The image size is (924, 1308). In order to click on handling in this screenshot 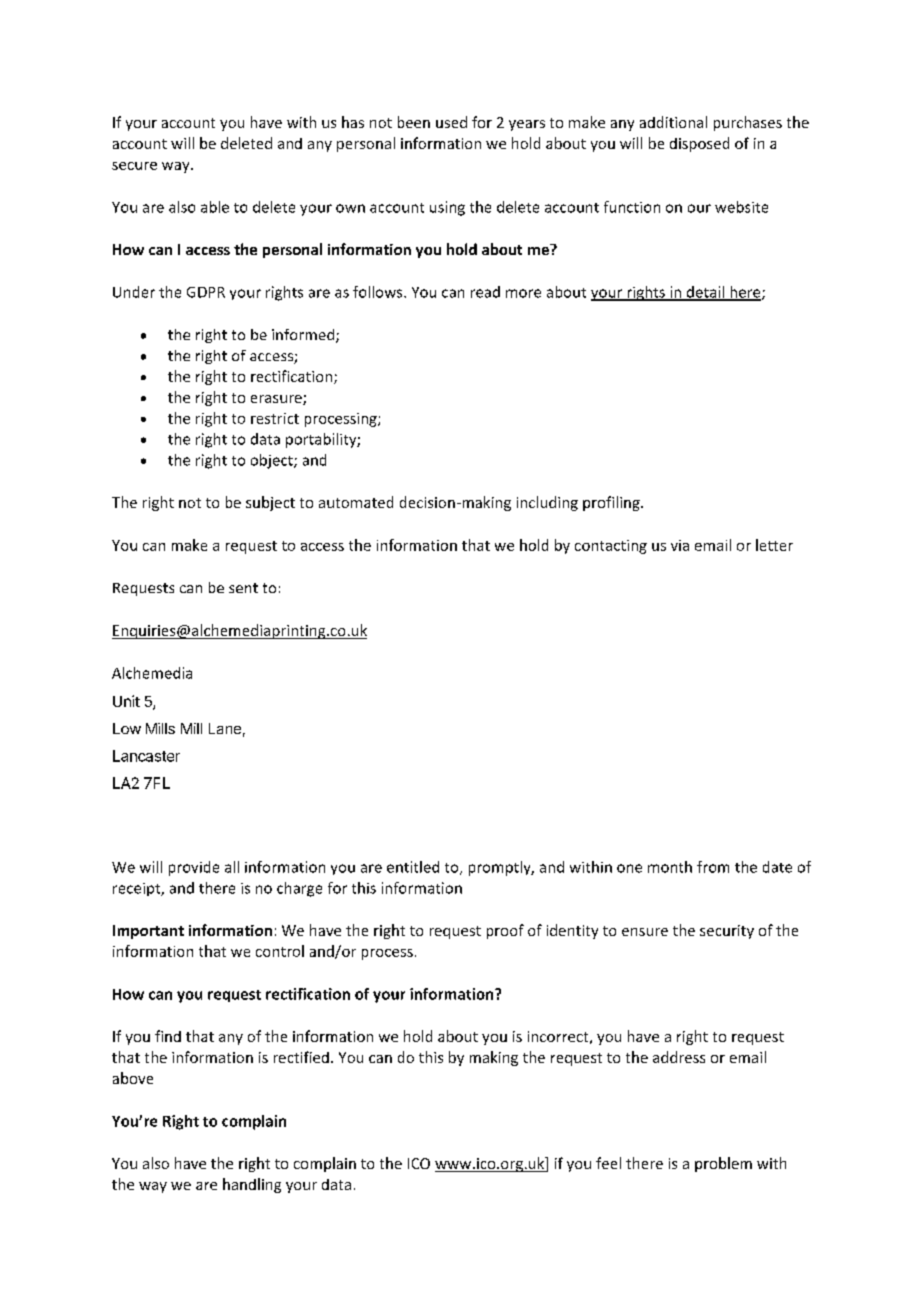, I will do `click(252, 1185)`.
